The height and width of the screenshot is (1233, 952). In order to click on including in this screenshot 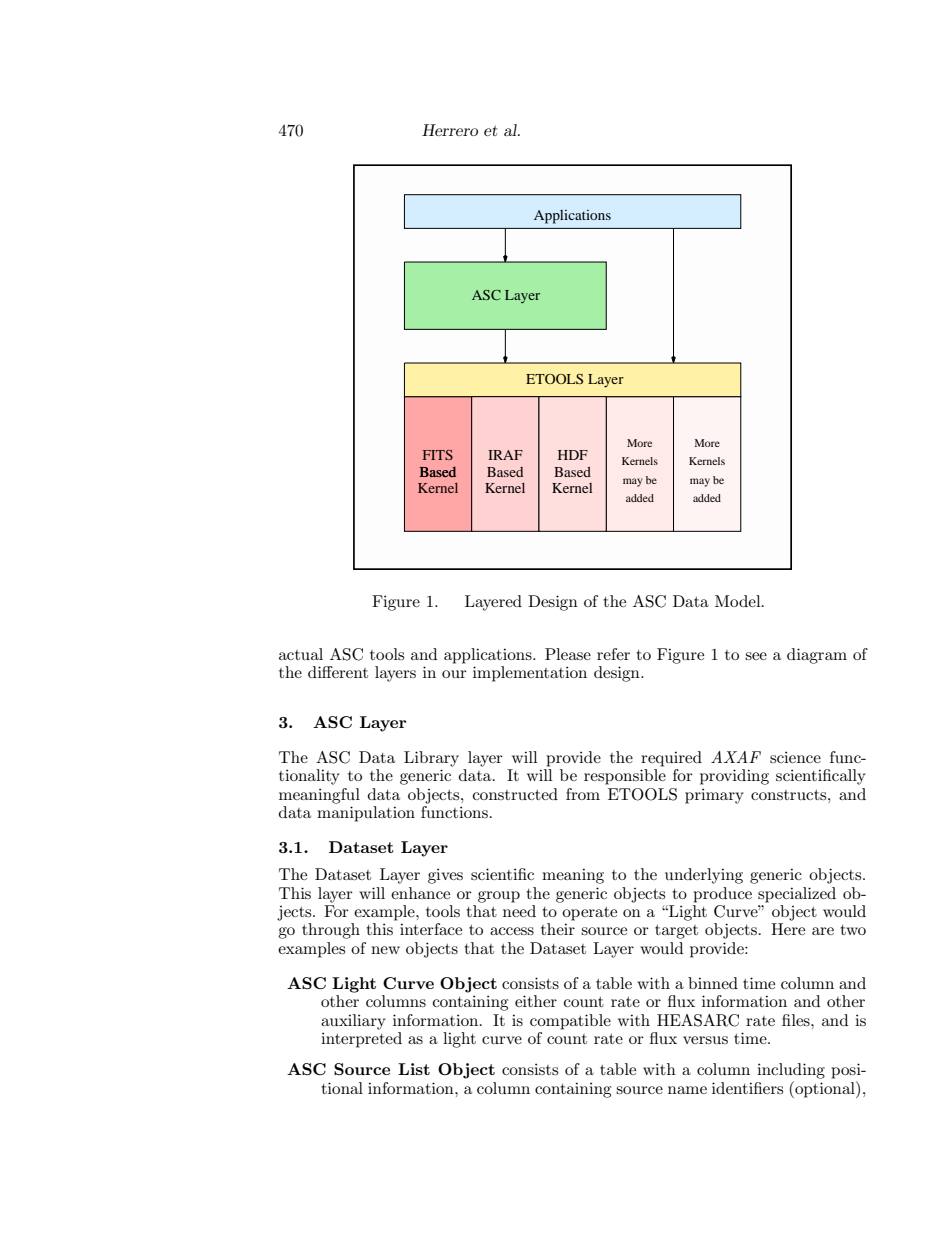, I will do `click(791, 1071)`.
